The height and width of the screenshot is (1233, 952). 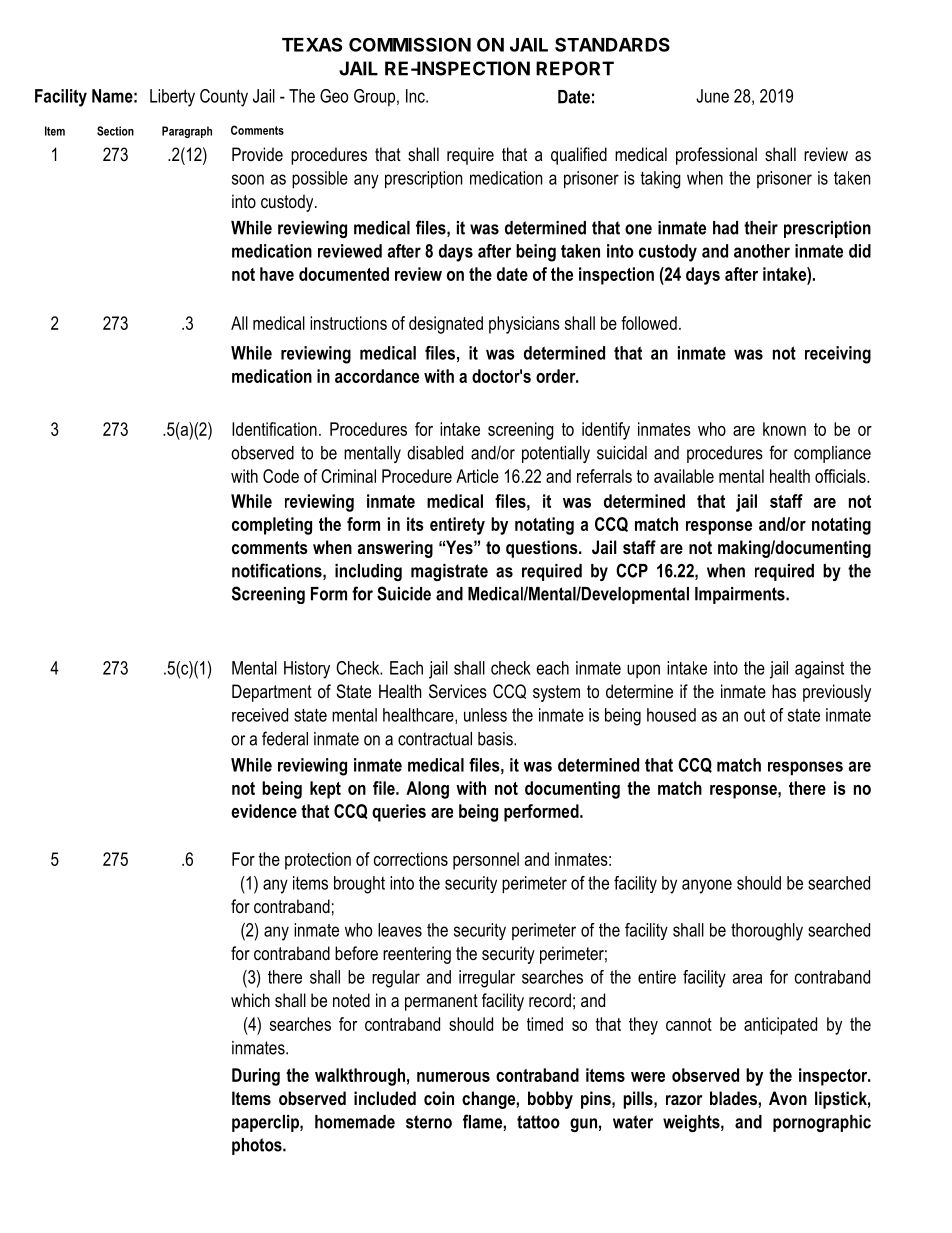 What do you see at coordinates (538, 1122) in the screenshot?
I see `tattoo` at bounding box center [538, 1122].
